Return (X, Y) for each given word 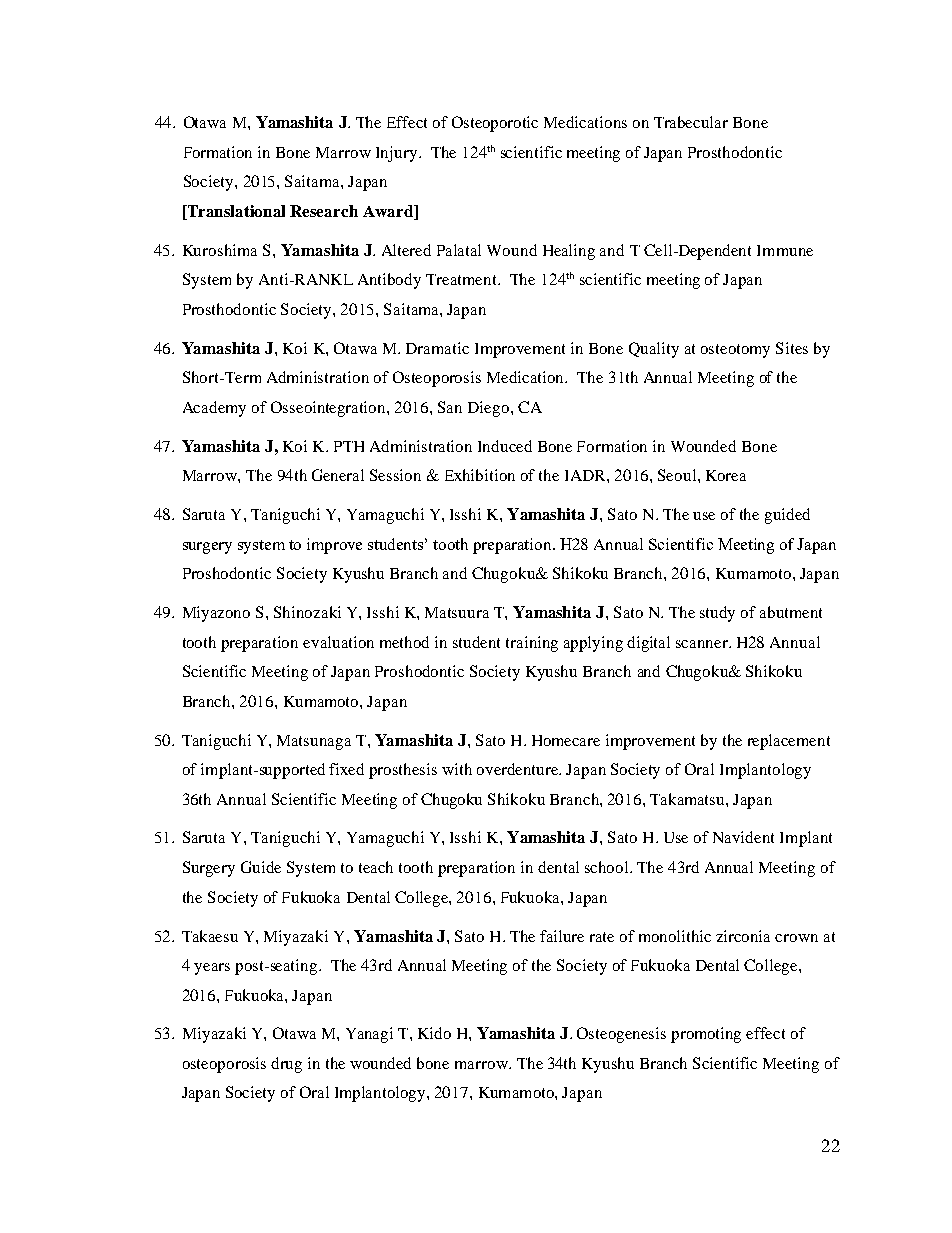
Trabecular (691, 122)
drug (286, 1065)
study (717, 614)
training (532, 644)
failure (562, 936)
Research (324, 211)
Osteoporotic (495, 124)
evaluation (338, 642)
